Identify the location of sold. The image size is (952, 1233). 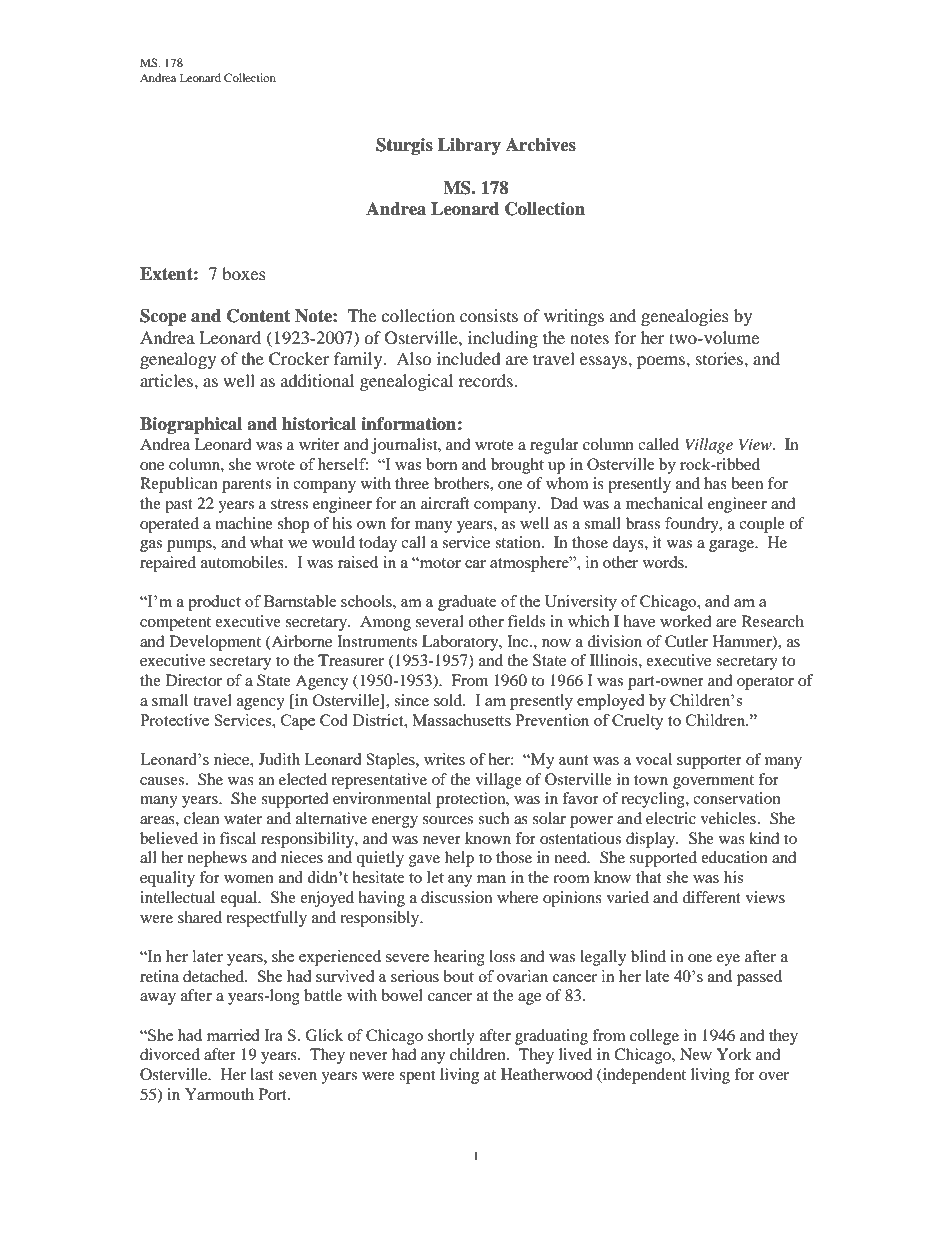
(449, 700).
